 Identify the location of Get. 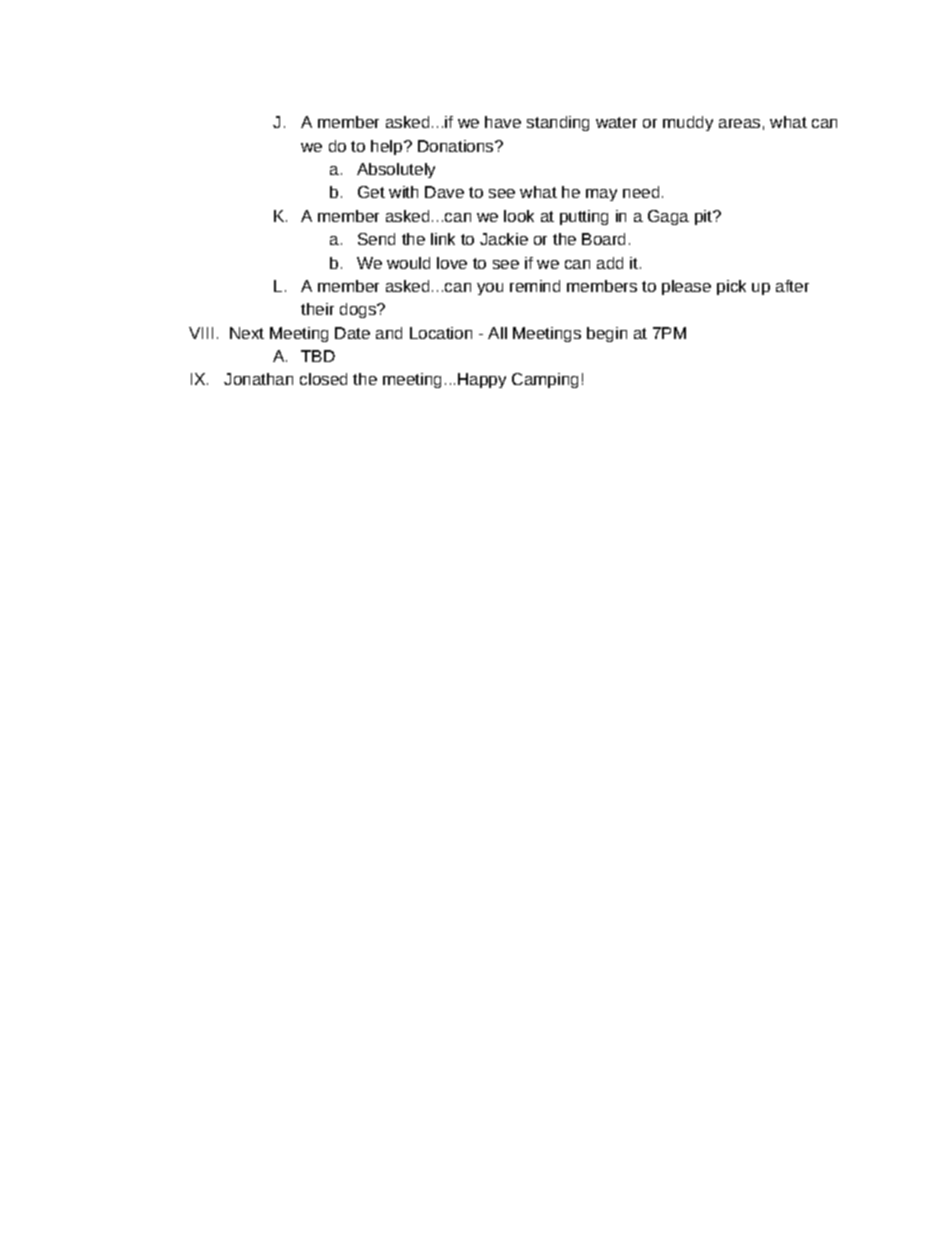
(371, 192).
